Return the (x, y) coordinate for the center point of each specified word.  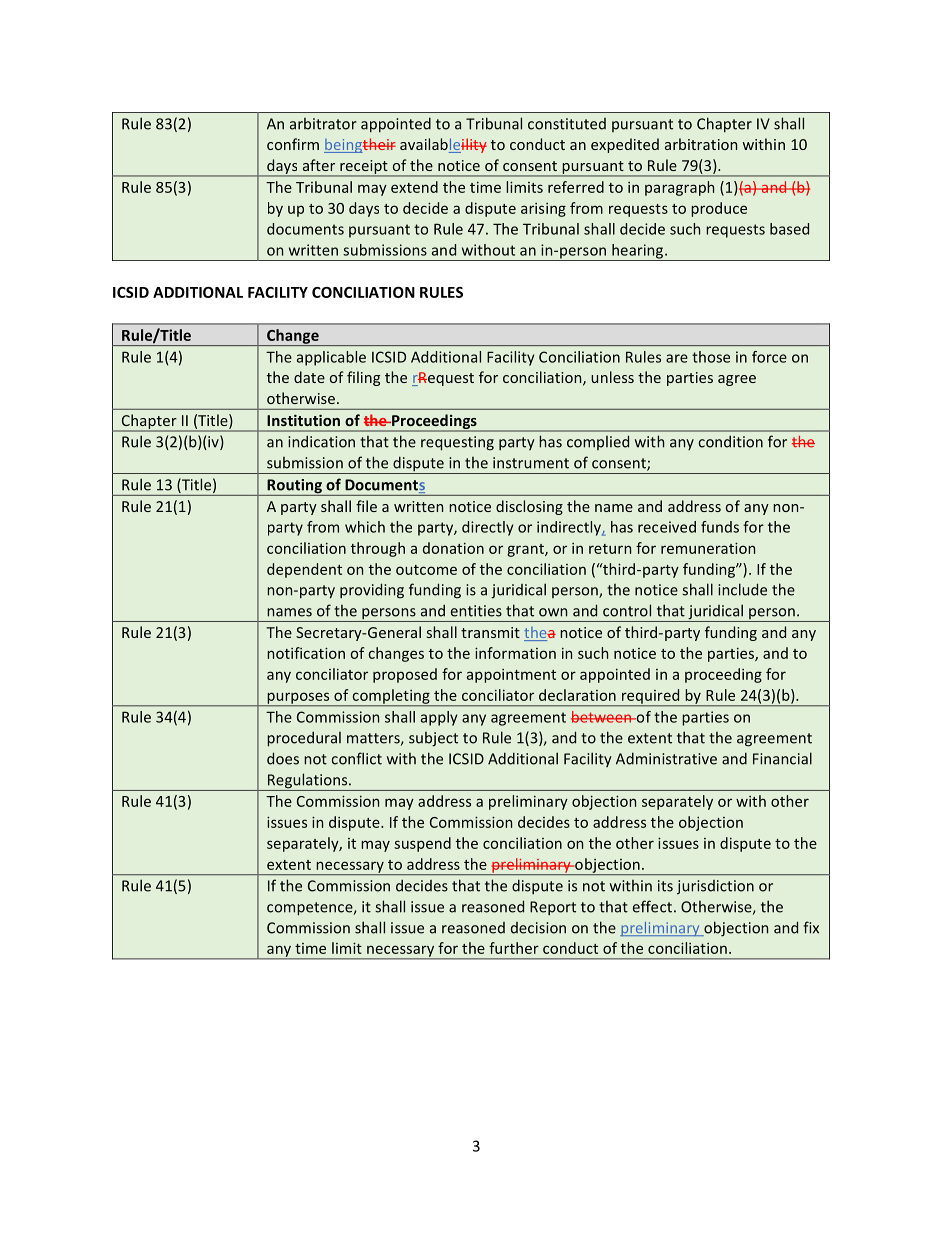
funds (720, 527)
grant (526, 550)
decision (538, 928)
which (365, 527)
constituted (567, 124)
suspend (422, 844)
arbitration (701, 144)
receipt (364, 168)
